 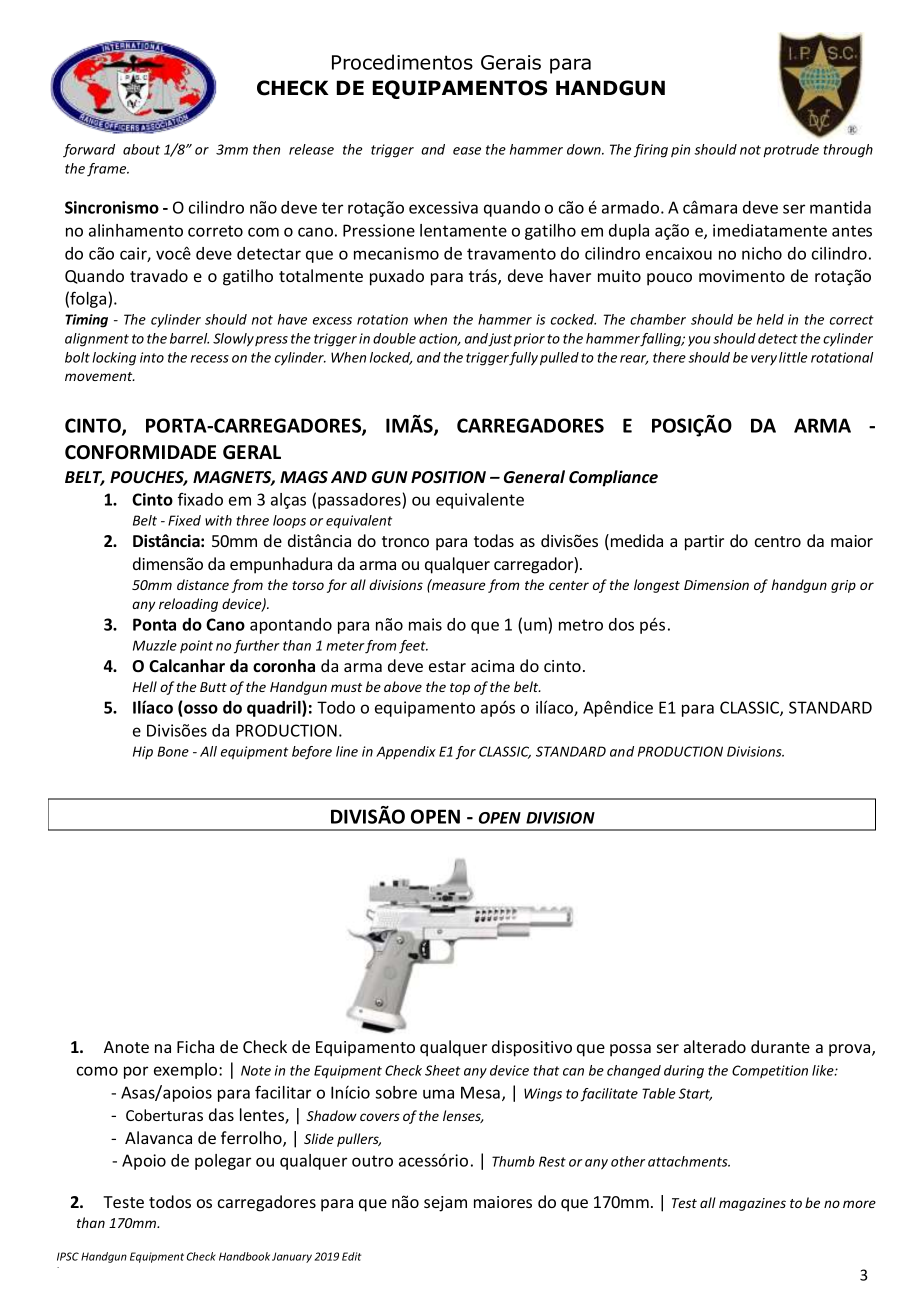 What do you see at coordinates (244, 1256) in the screenshot?
I see `Handbook` at bounding box center [244, 1256].
